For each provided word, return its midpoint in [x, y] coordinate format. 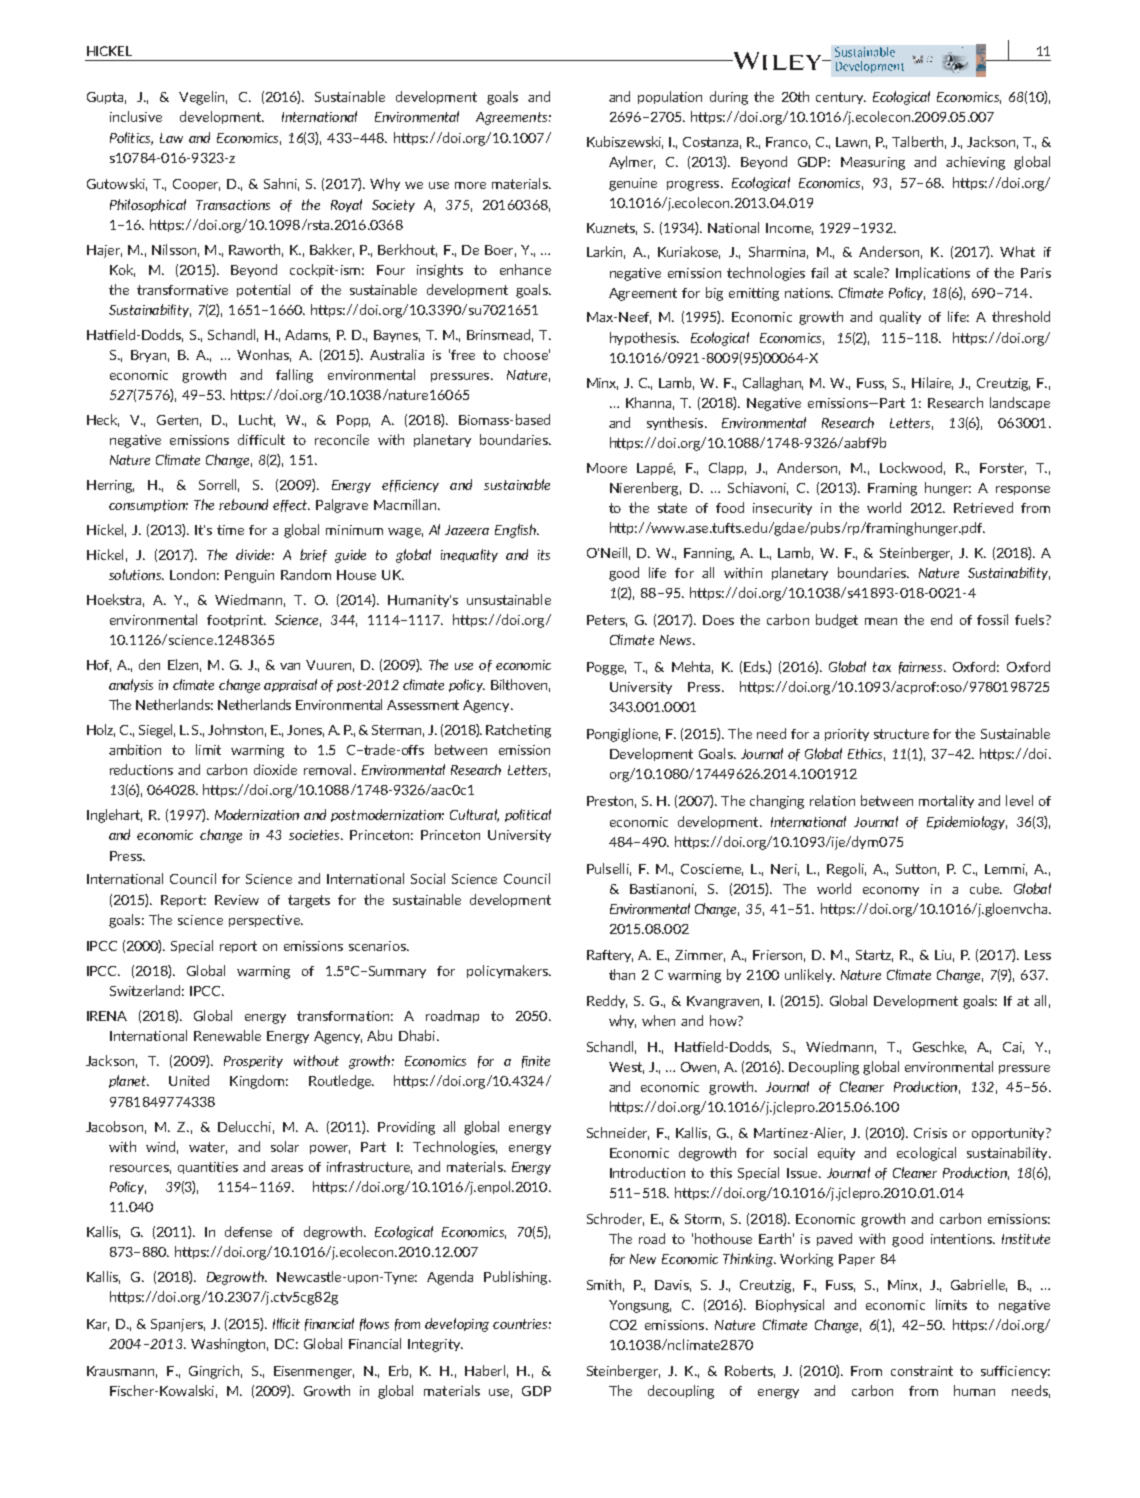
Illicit [286, 1323]
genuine [633, 184]
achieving [975, 163]
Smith [604, 1284]
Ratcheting [518, 731]
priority [847, 735]
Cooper [196, 185]
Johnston [237, 730]
